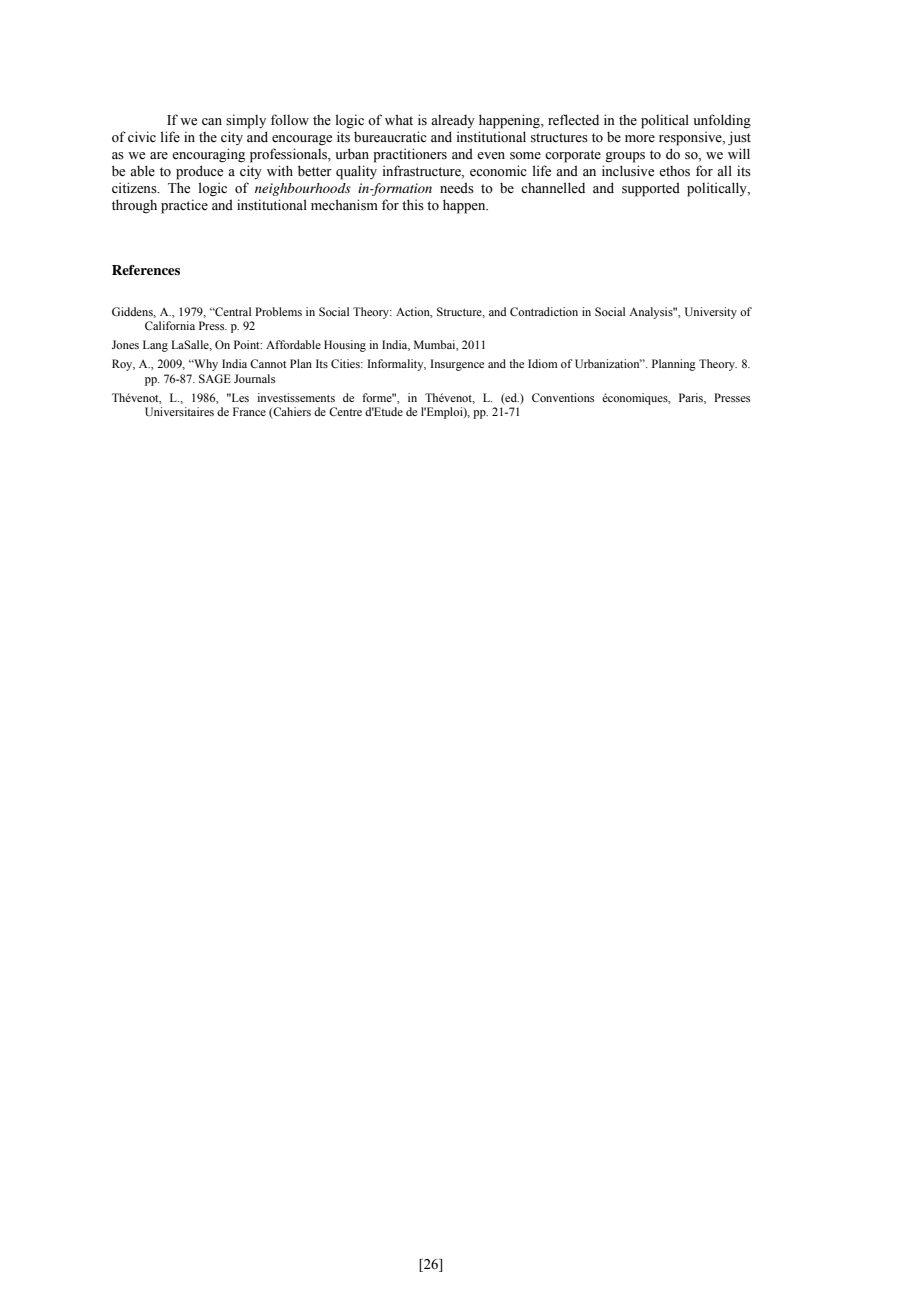  What do you see at coordinates (345, 411) in the document?
I see `Centre` at bounding box center [345, 411].
